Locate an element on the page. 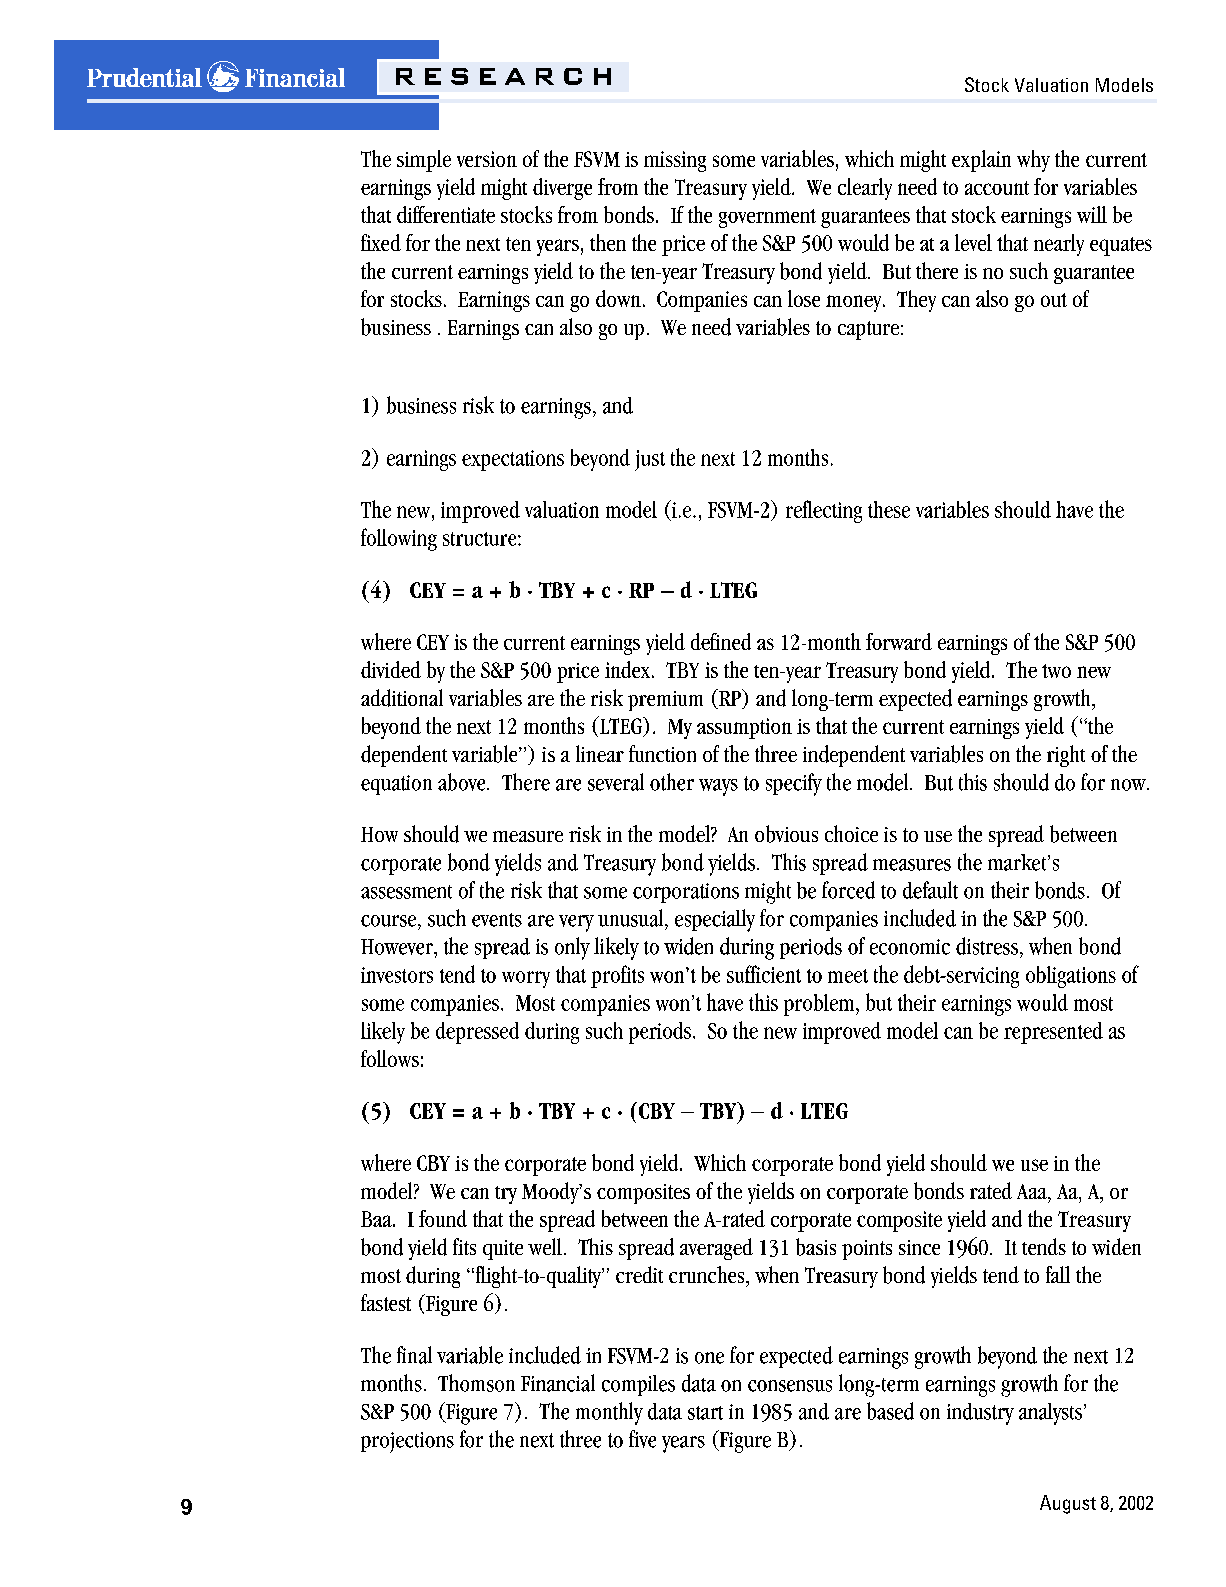  projections is located at coordinates (407, 1442).
